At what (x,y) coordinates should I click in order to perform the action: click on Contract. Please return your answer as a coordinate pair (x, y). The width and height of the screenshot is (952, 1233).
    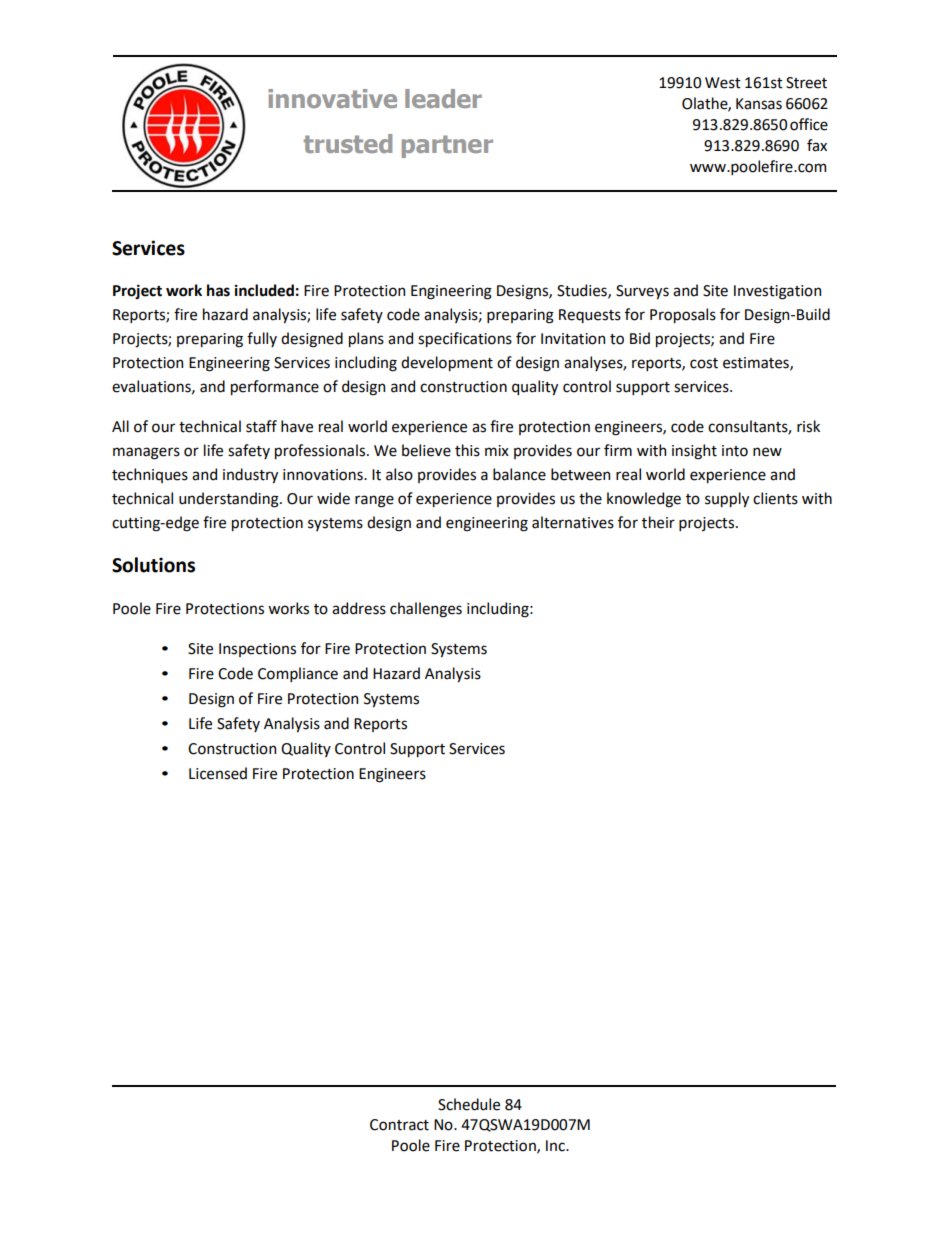
    Looking at the image, I should click on (399, 1125).
